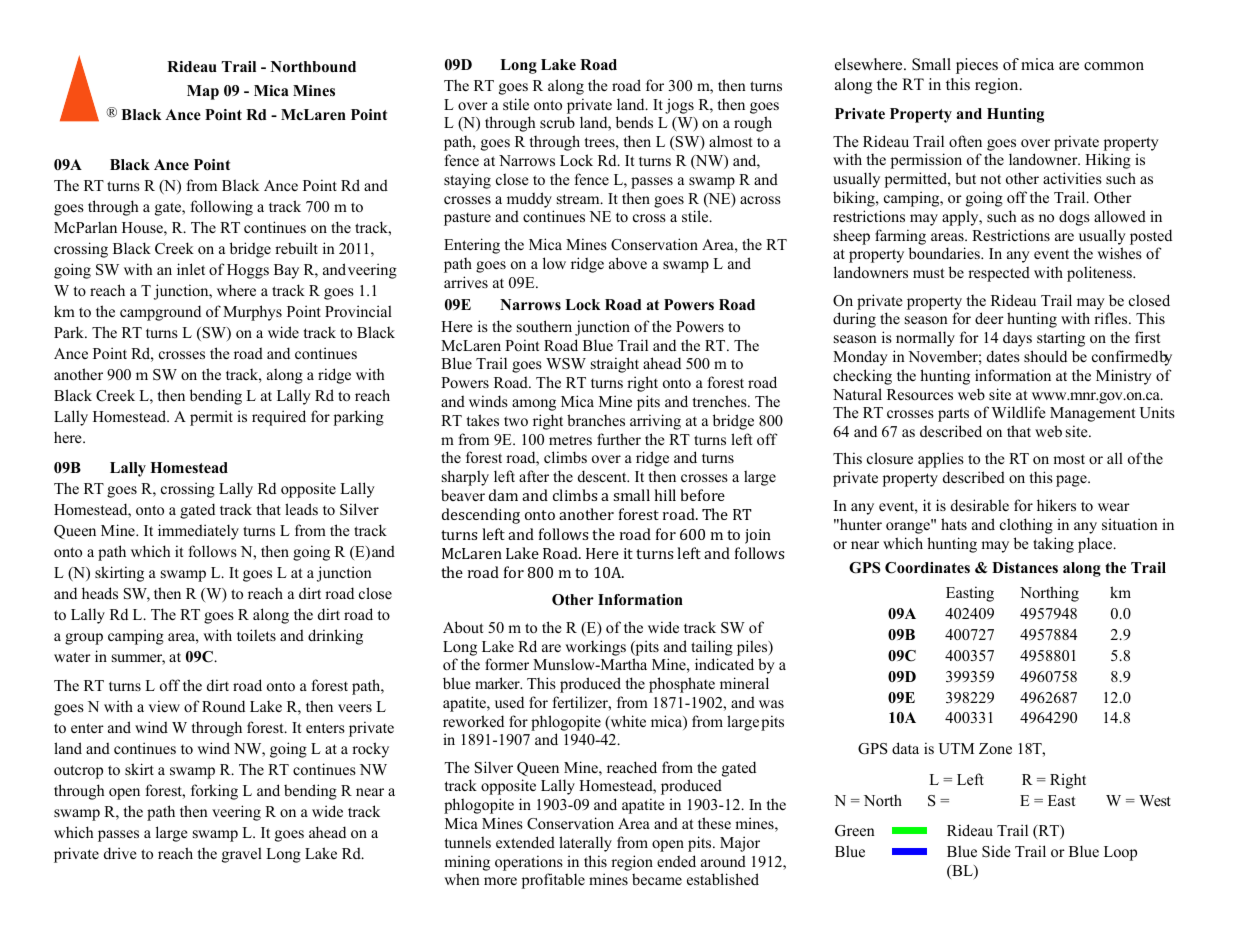  What do you see at coordinates (203, 92) in the screenshot?
I see `Map` at bounding box center [203, 92].
